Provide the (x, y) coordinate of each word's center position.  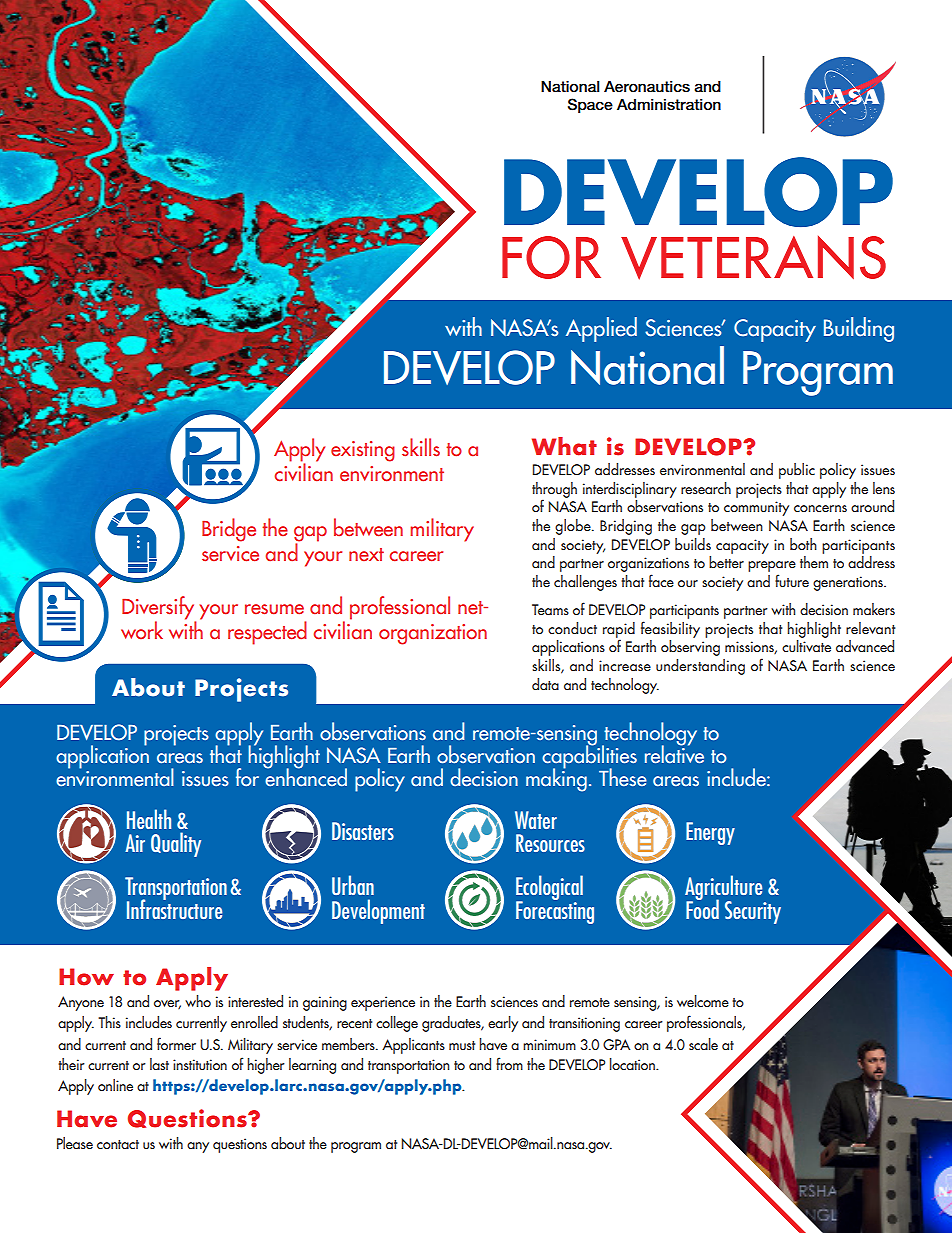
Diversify (159, 609)
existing (363, 451)
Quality (176, 844)
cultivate (806, 646)
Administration (669, 105)
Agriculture (725, 889)
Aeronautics (647, 87)
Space (590, 105)
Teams (550, 609)
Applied (601, 329)
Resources (550, 843)
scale (703, 1044)
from (509, 1064)
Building (859, 329)
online (115, 1085)
